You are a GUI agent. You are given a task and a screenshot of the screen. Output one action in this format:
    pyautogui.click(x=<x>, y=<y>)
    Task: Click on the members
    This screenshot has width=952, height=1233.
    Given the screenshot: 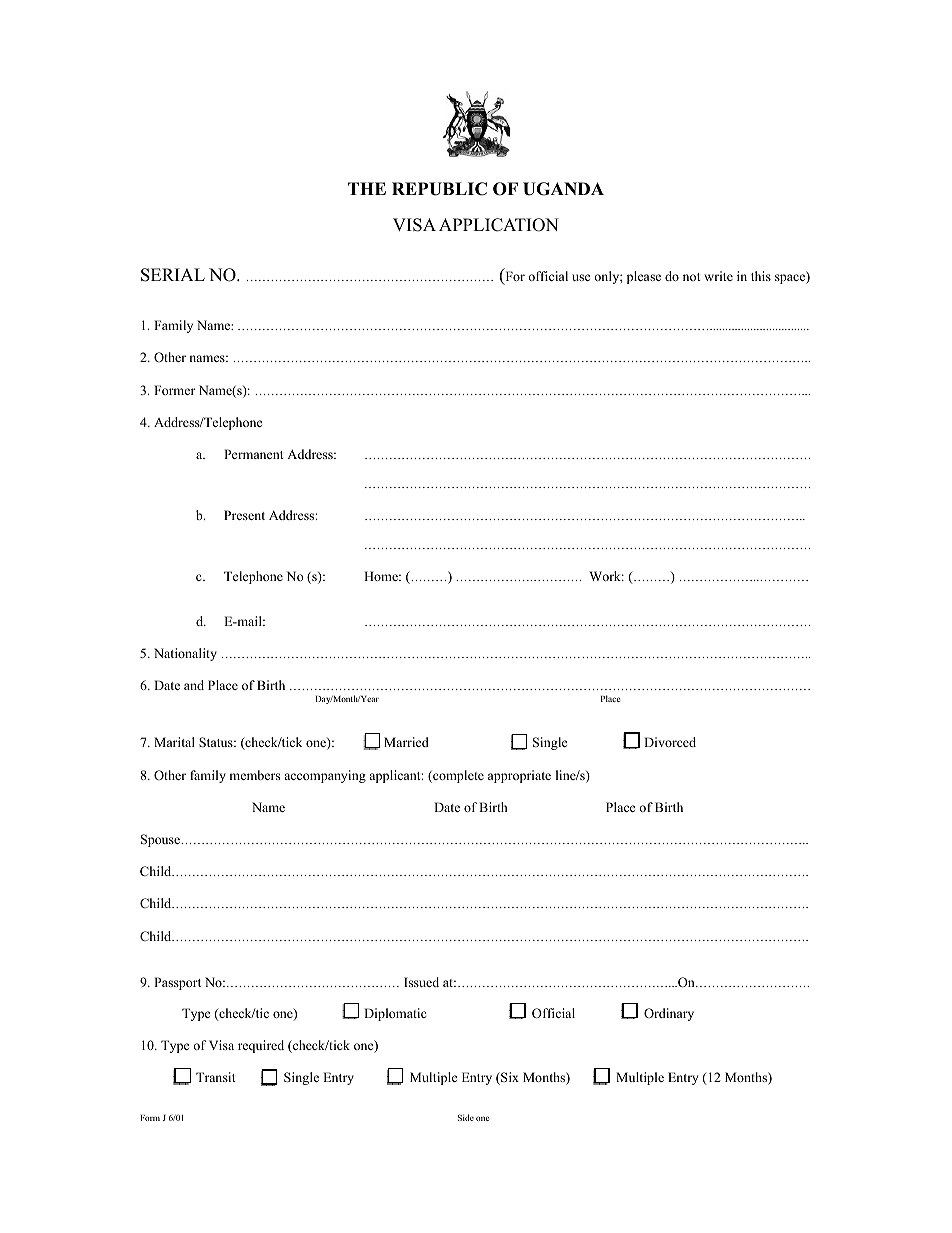 What is the action you would take?
    pyautogui.click(x=254, y=775)
